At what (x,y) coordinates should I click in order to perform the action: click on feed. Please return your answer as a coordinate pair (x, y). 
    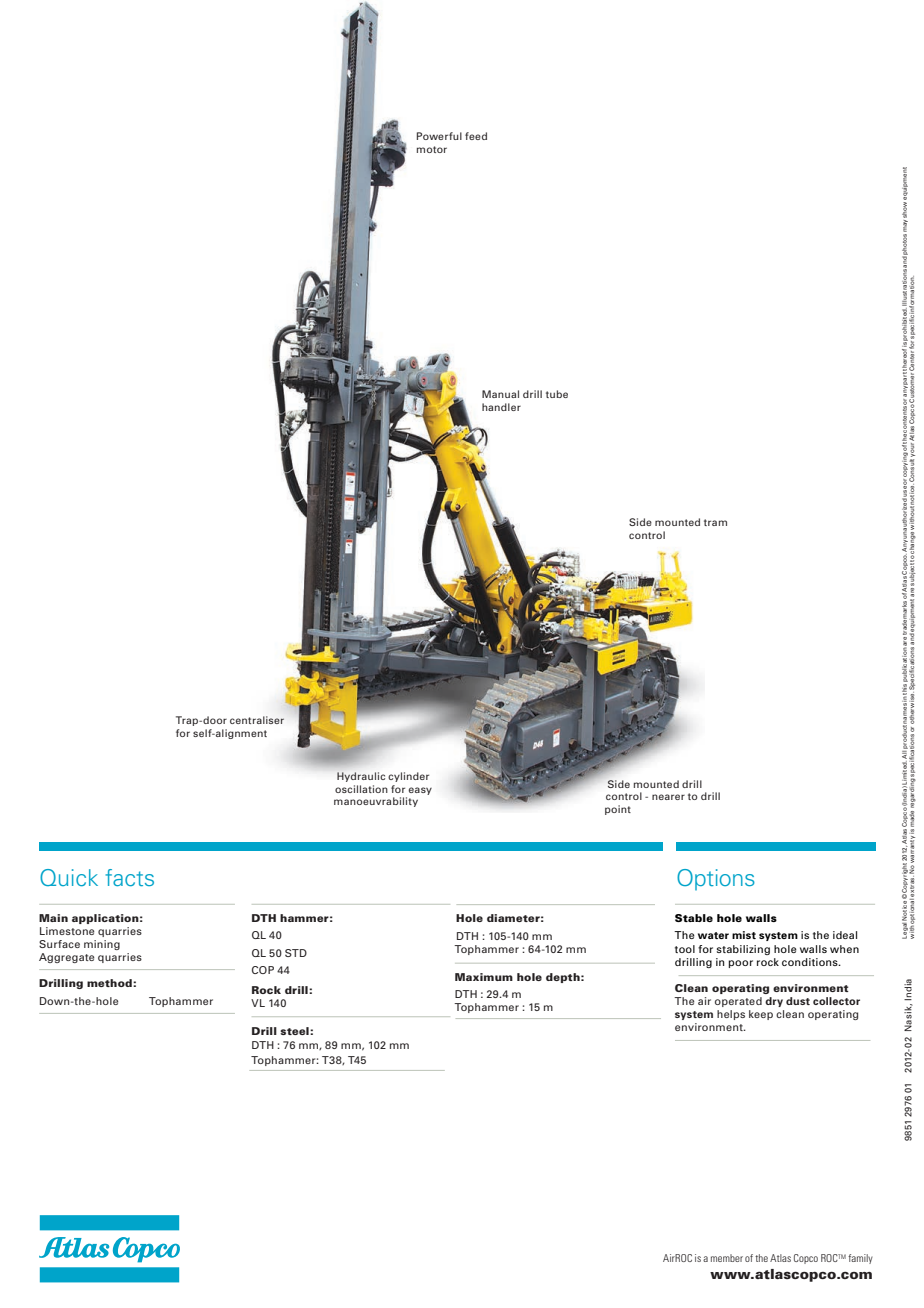
    Looking at the image, I should click on (476, 136).
